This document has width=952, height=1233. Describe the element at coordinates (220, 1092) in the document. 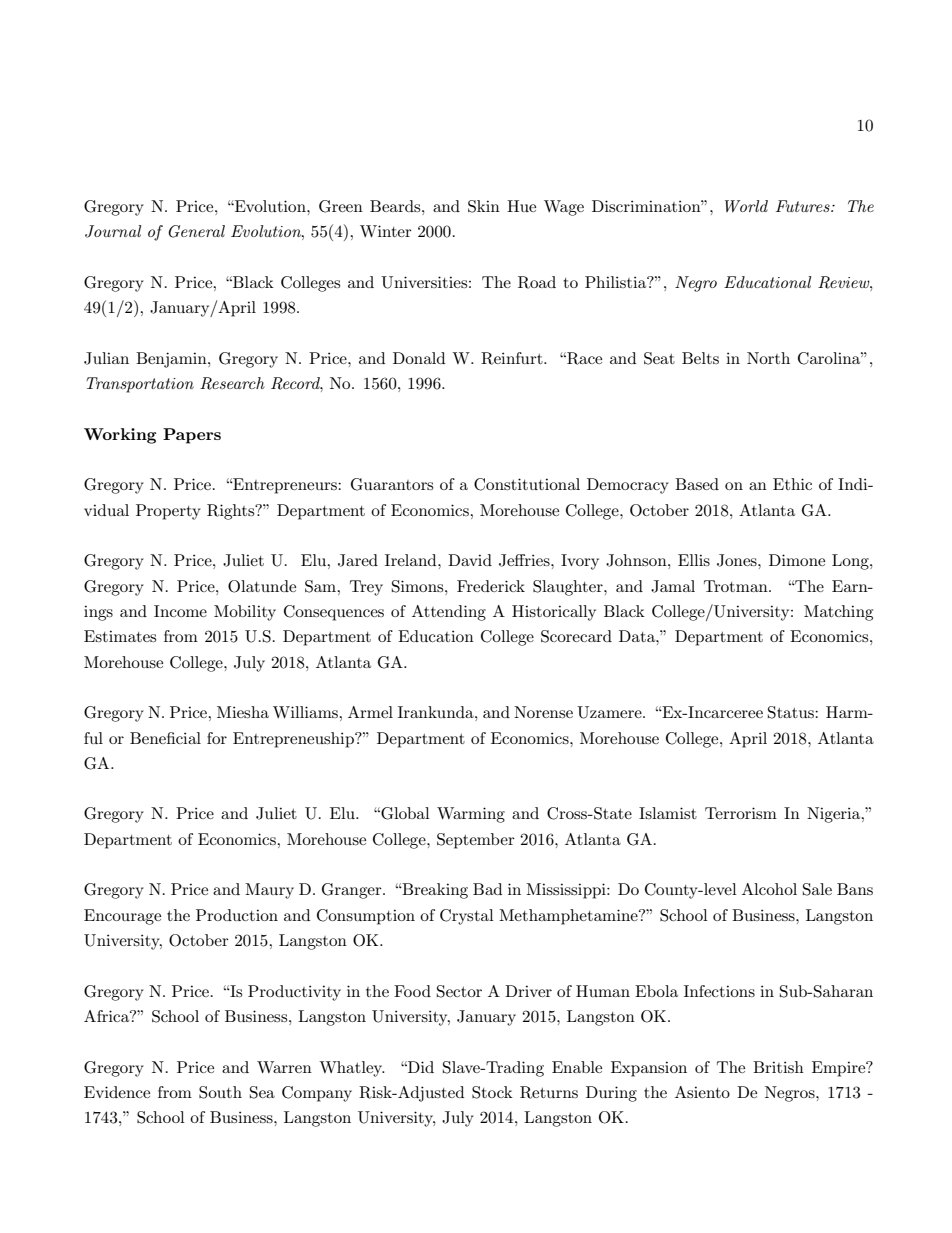

I see `South` at that location.
